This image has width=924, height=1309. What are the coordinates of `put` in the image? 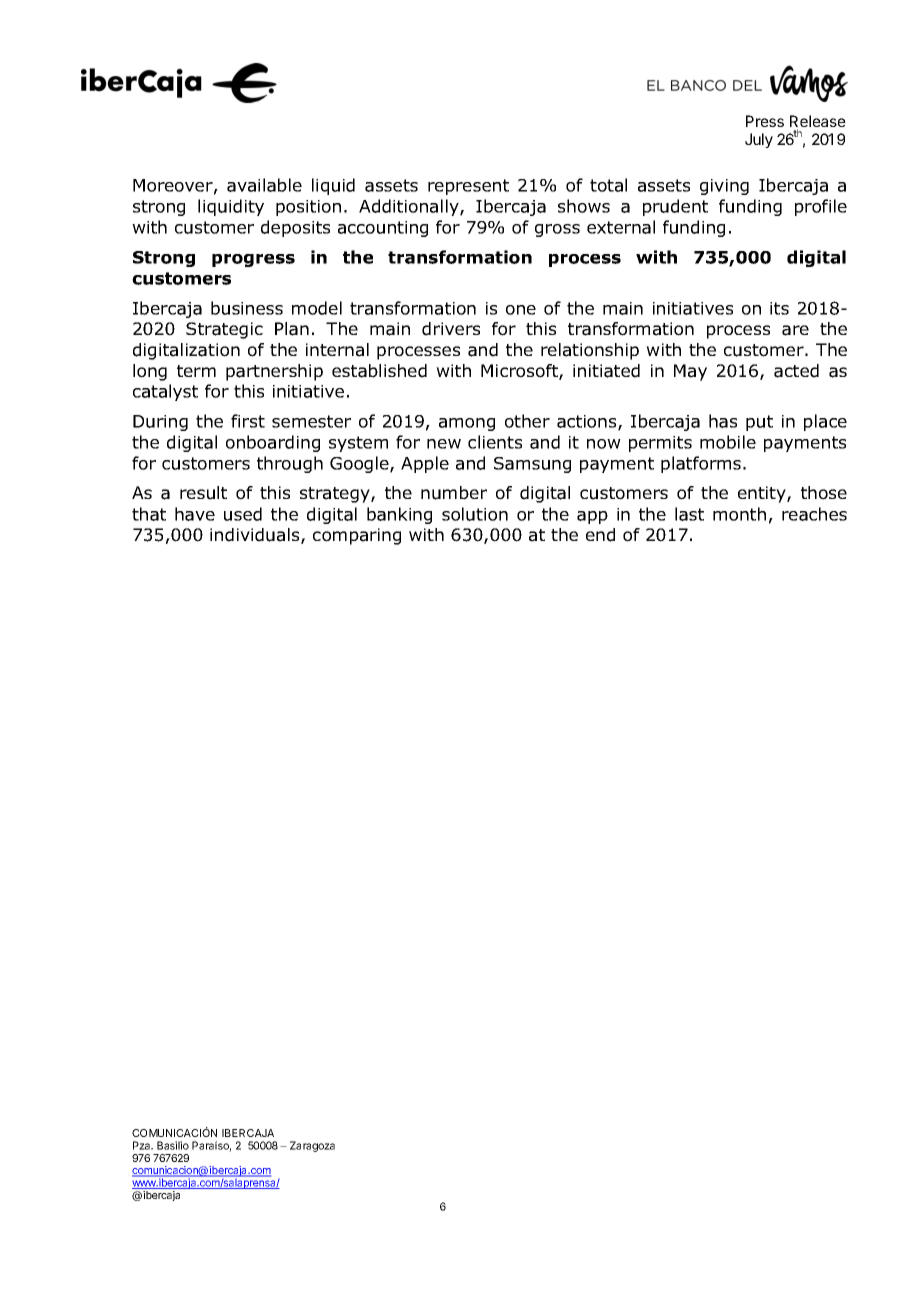 It's located at (759, 423).
